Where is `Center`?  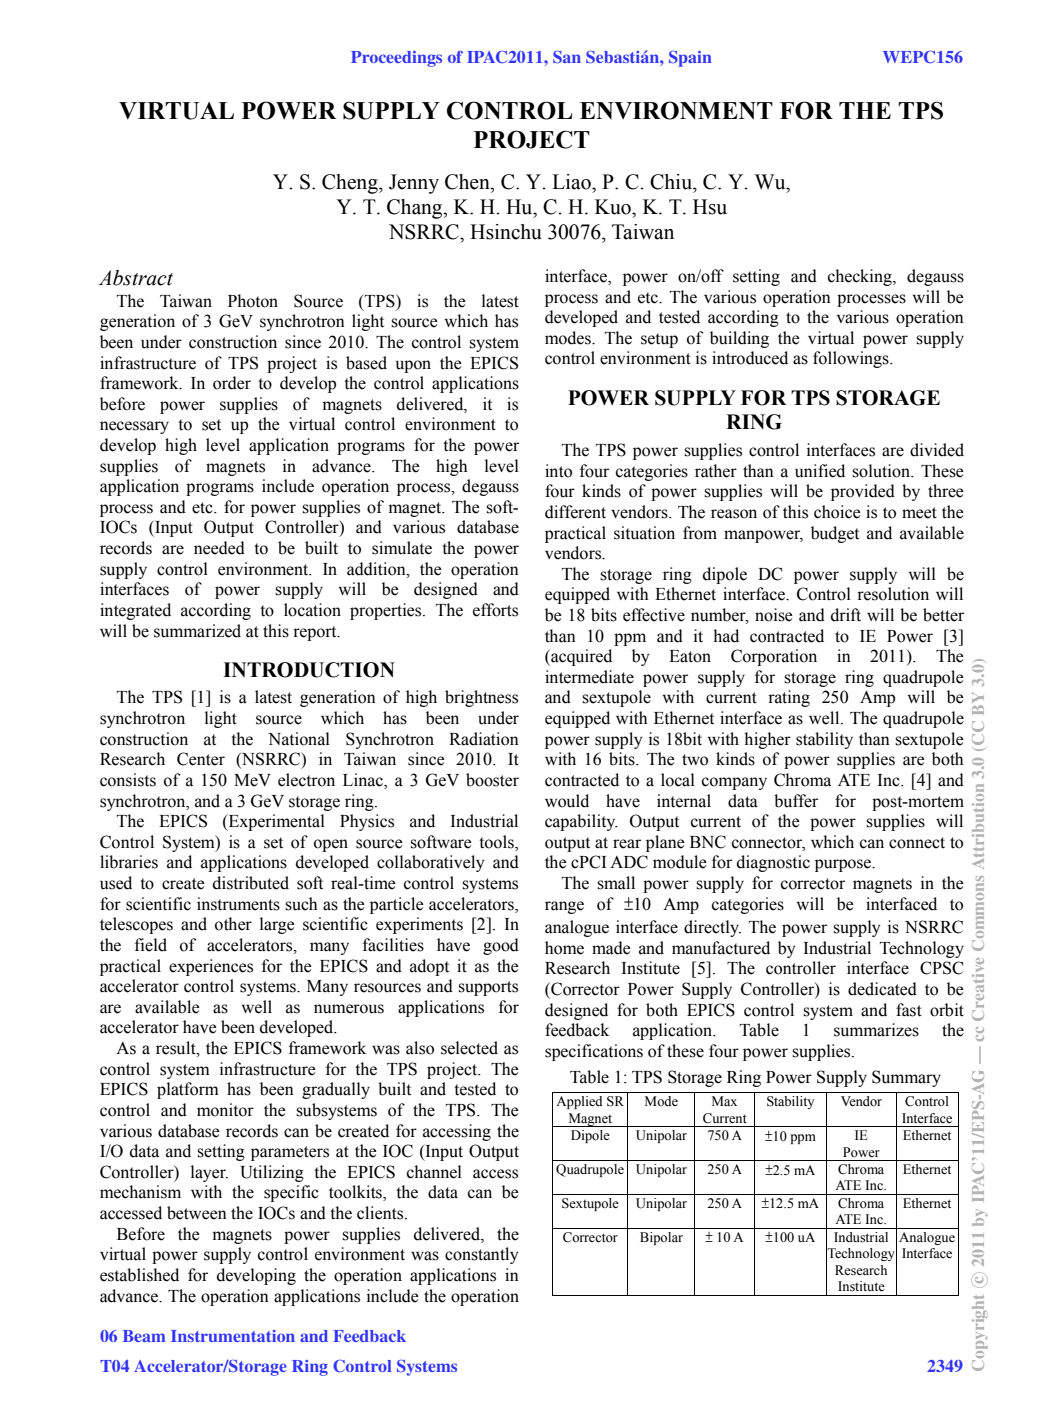 Center is located at coordinates (201, 759).
